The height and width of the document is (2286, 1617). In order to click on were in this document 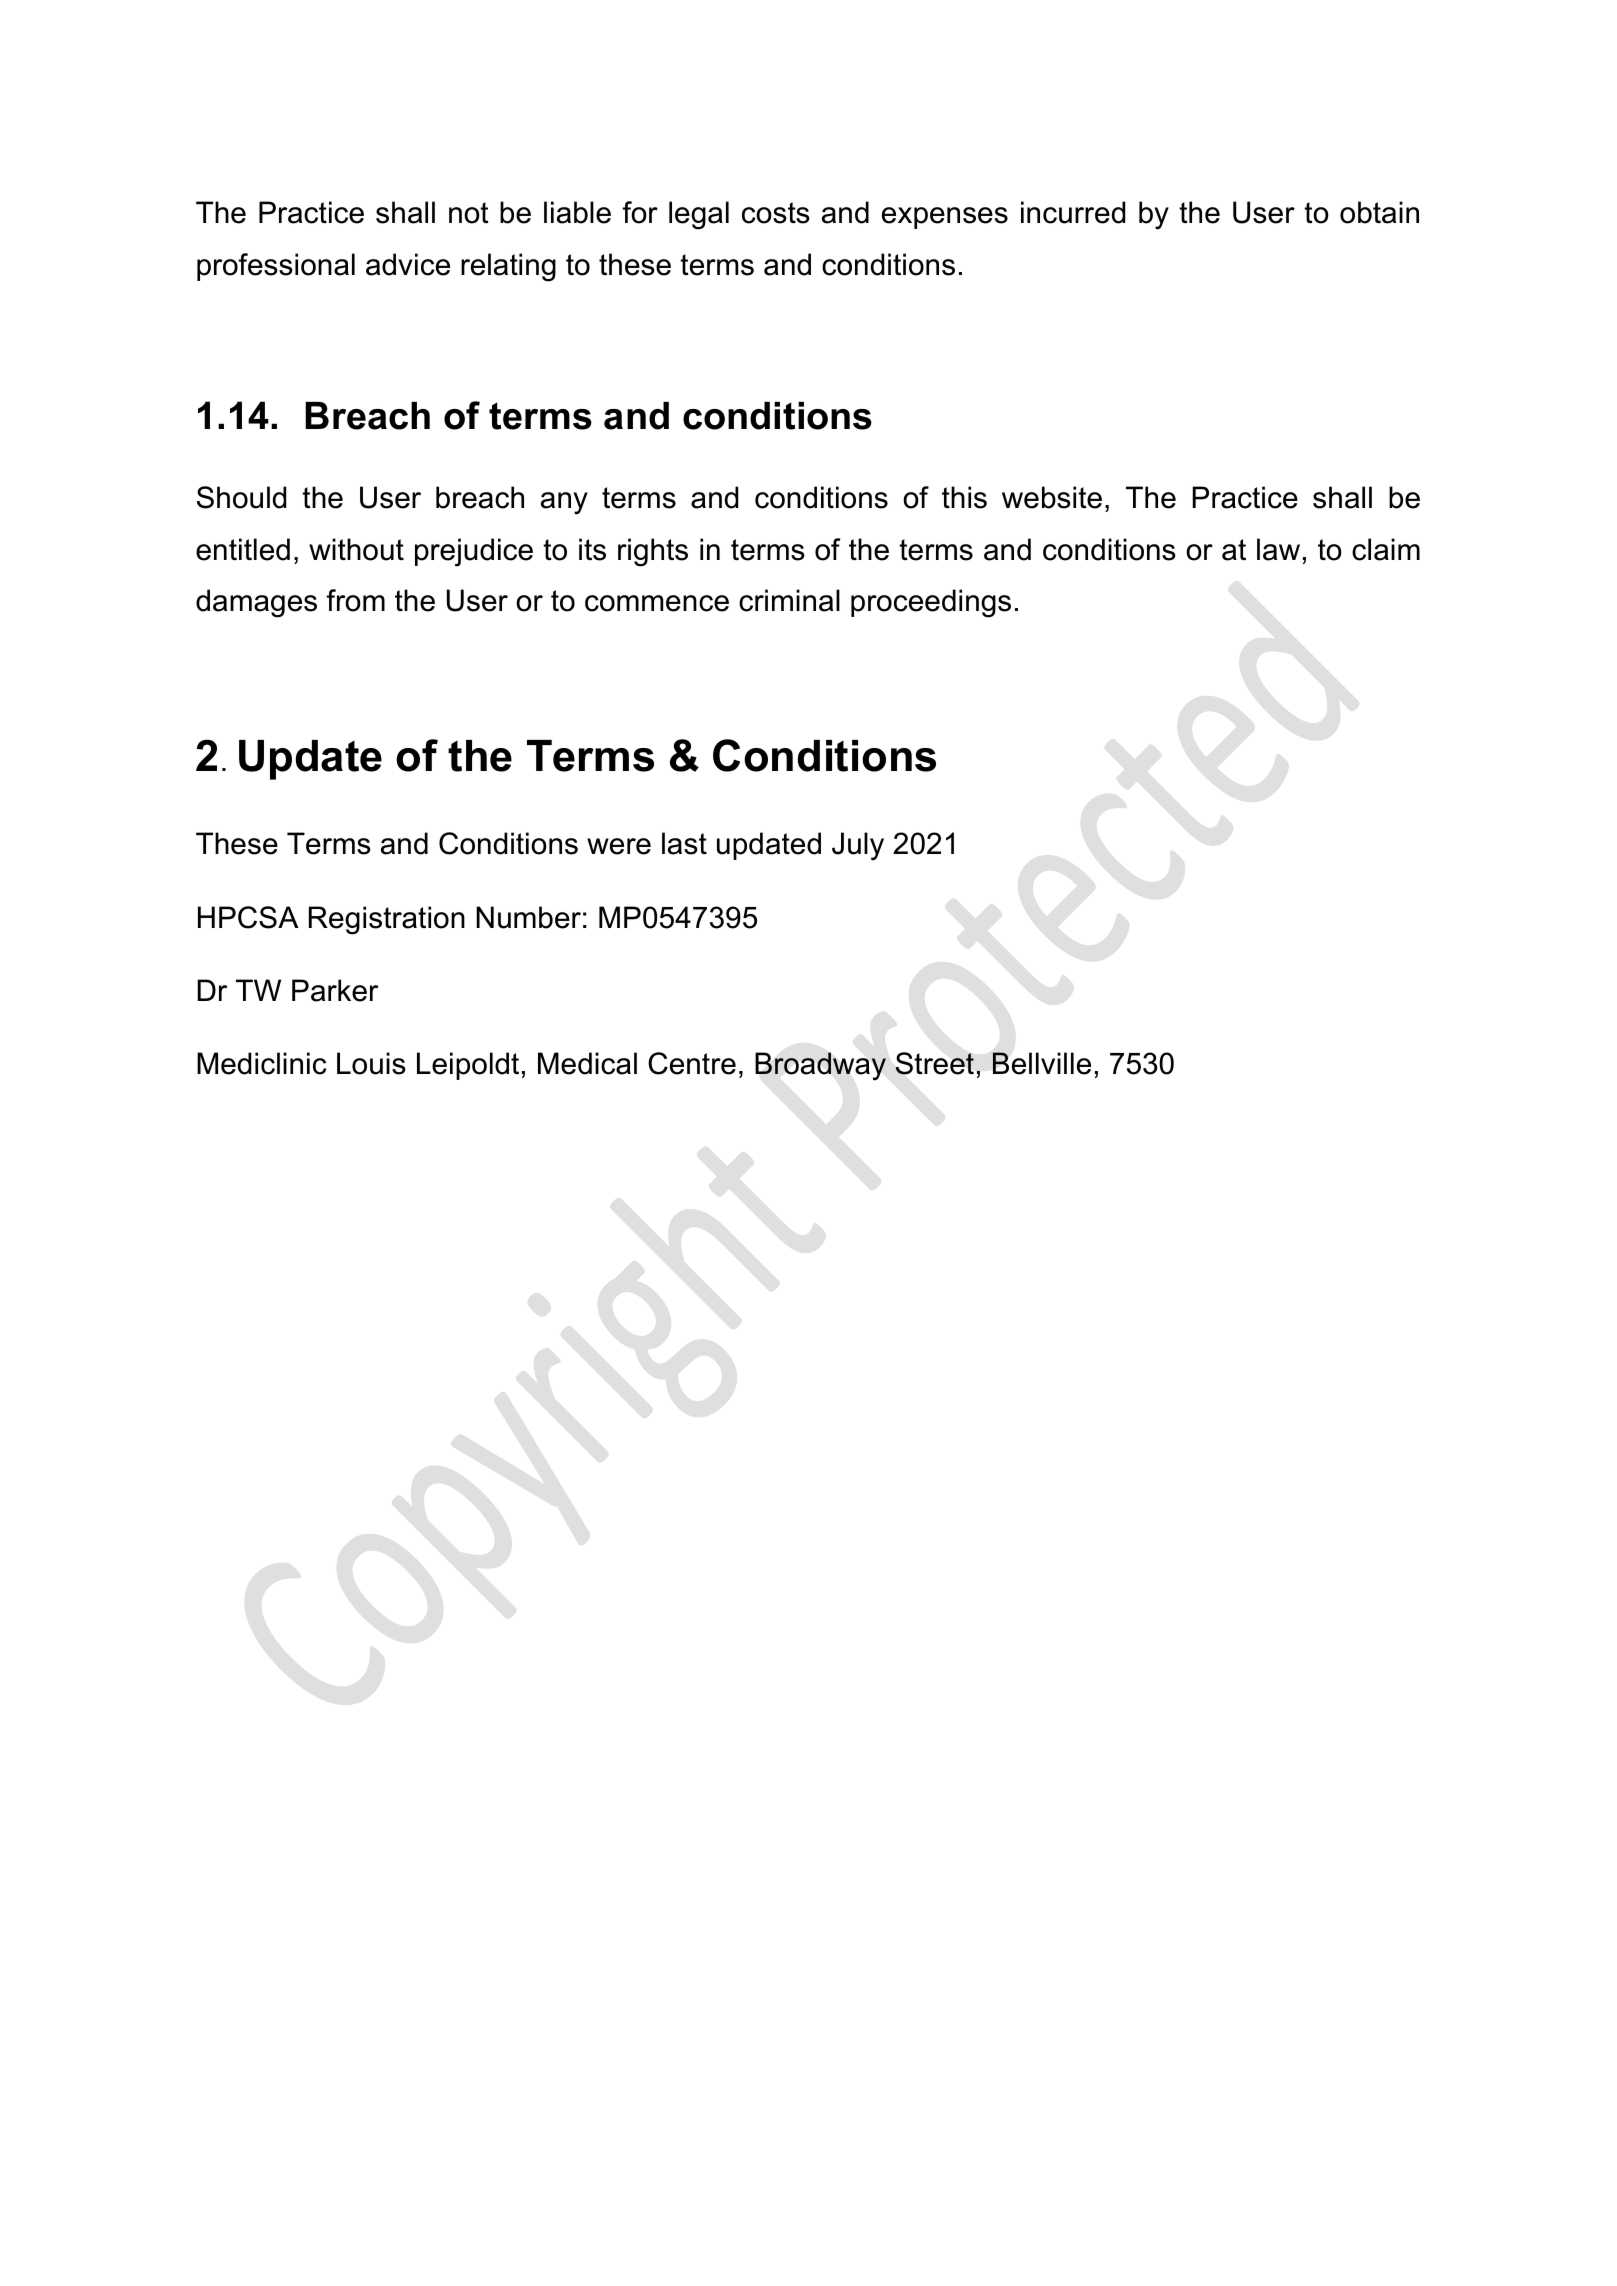, I will do `click(619, 846)`.
